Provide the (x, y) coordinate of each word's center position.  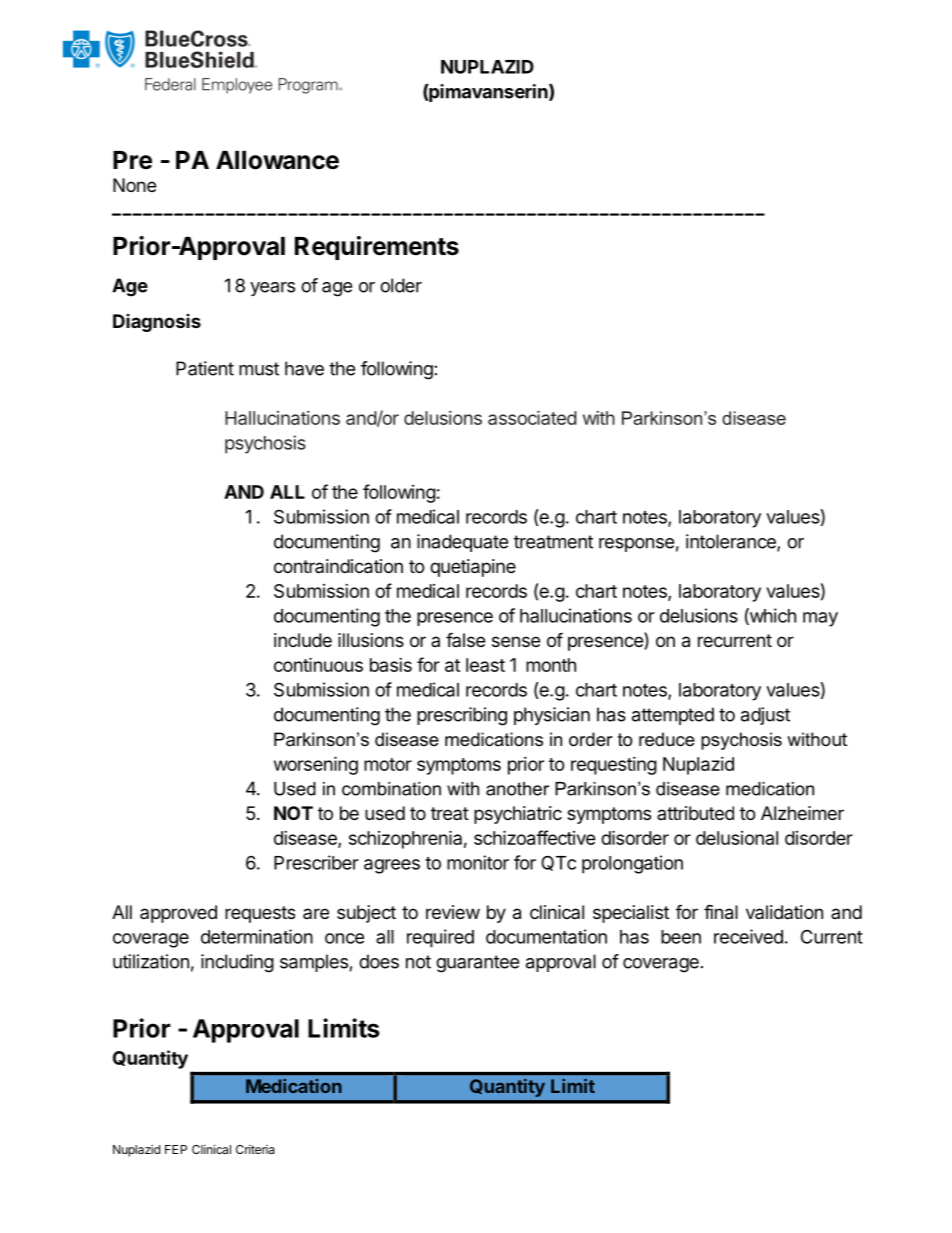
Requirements (377, 248)
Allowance (277, 160)
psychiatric (518, 815)
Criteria (255, 1149)
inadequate (462, 543)
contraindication (338, 566)
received (748, 936)
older (401, 285)
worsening (316, 765)
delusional (737, 838)
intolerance (732, 542)
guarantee (477, 964)
